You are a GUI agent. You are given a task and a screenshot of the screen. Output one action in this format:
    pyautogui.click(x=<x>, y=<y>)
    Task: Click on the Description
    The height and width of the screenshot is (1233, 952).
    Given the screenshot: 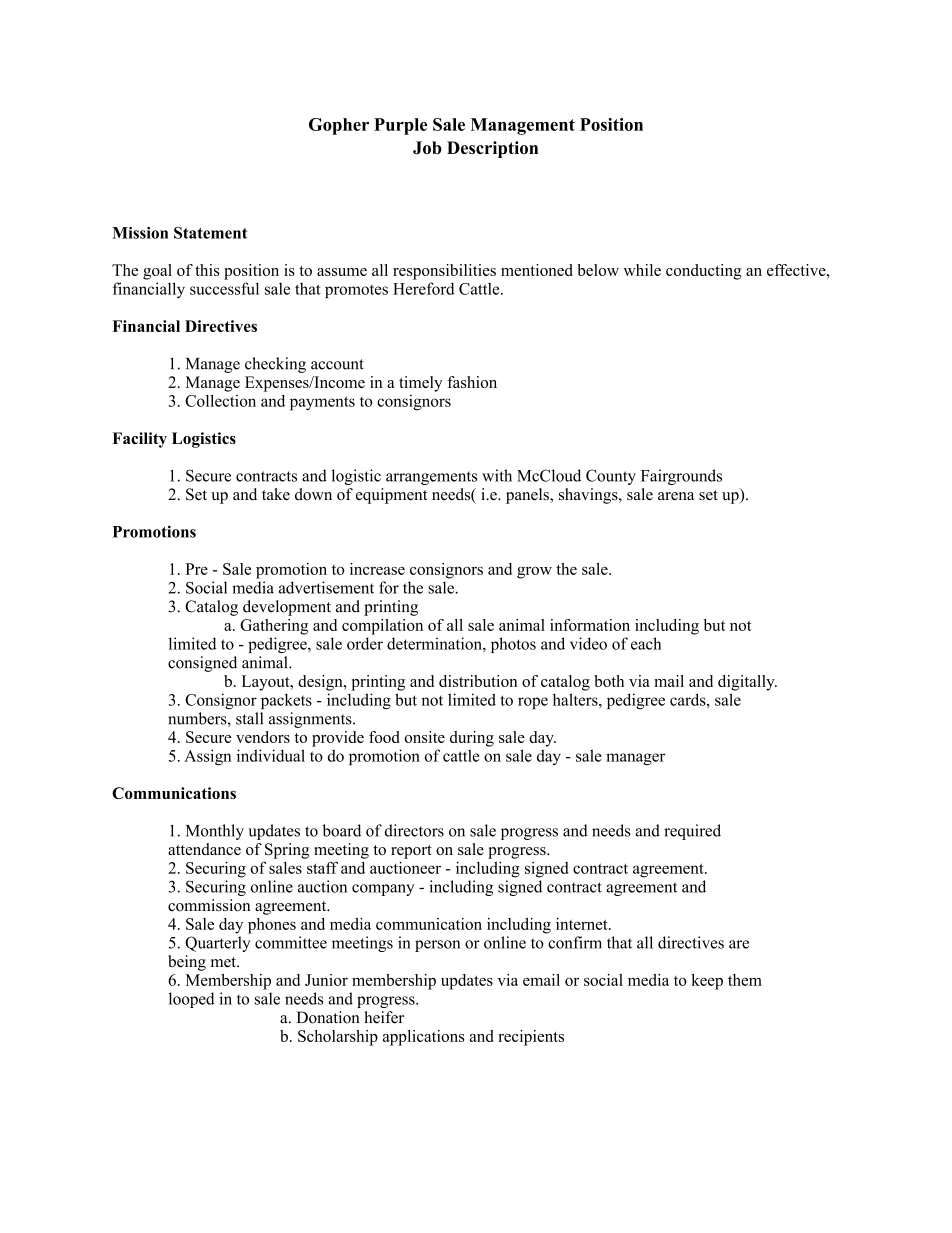 What is the action you would take?
    pyautogui.click(x=492, y=149)
